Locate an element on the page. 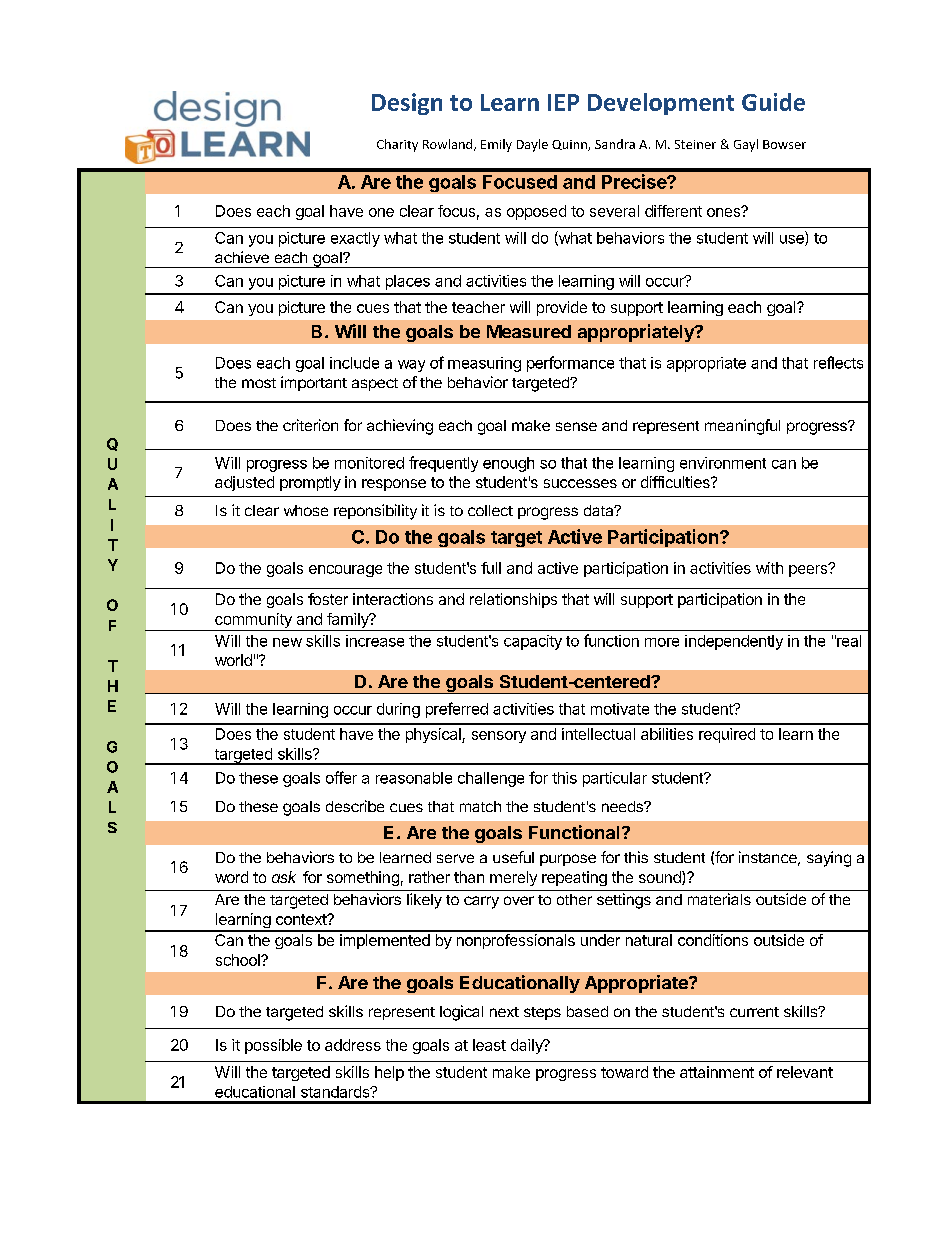  offer is located at coordinates (341, 777).
